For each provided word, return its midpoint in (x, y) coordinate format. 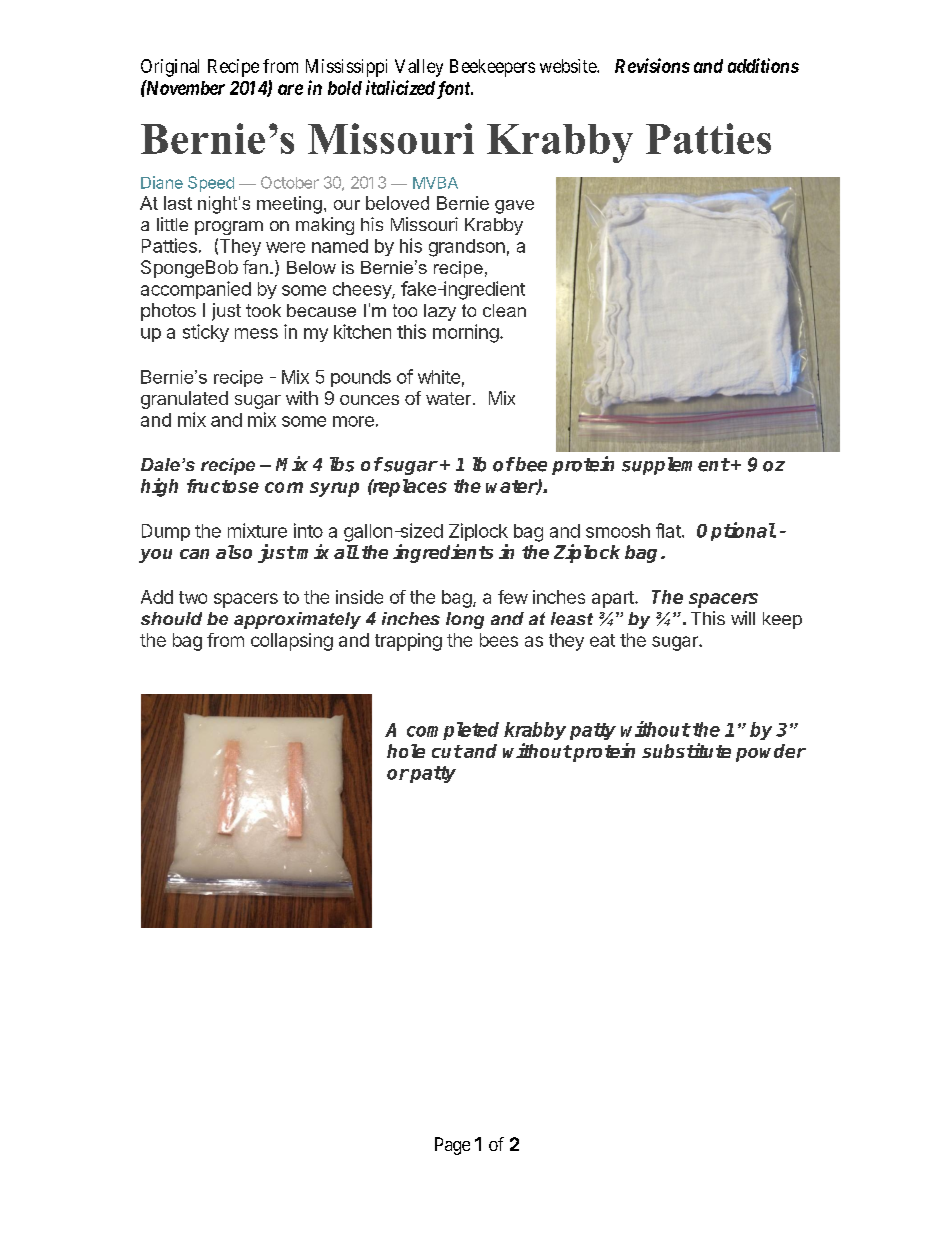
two (193, 597)
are (290, 89)
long (465, 620)
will (743, 618)
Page (452, 1146)
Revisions (652, 65)
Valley (419, 68)
